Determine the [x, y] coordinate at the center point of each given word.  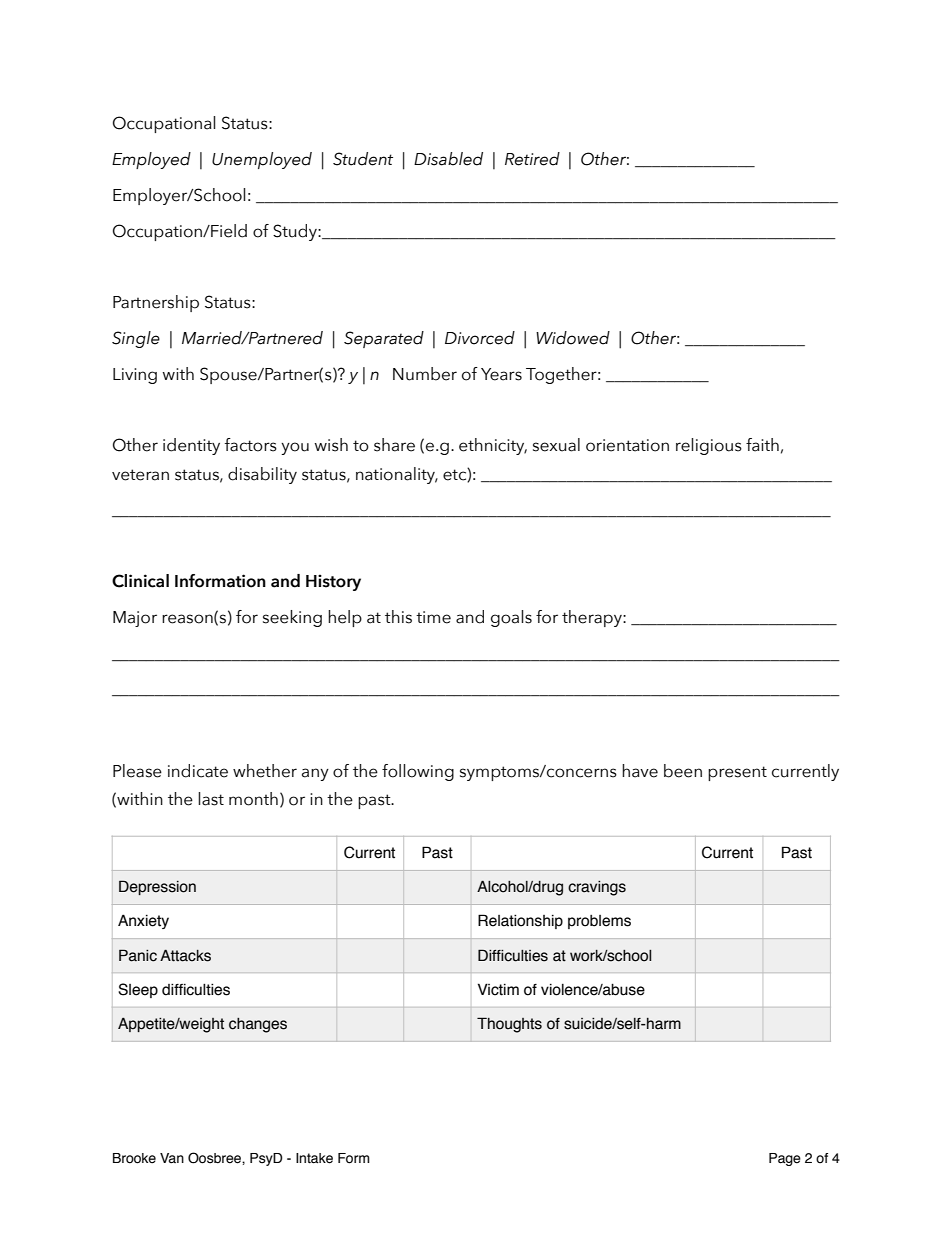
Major [135, 619]
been [683, 771]
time [433, 617]
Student [363, 159]
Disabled [448, 159]
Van [172, 1158]
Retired [532, 159]
